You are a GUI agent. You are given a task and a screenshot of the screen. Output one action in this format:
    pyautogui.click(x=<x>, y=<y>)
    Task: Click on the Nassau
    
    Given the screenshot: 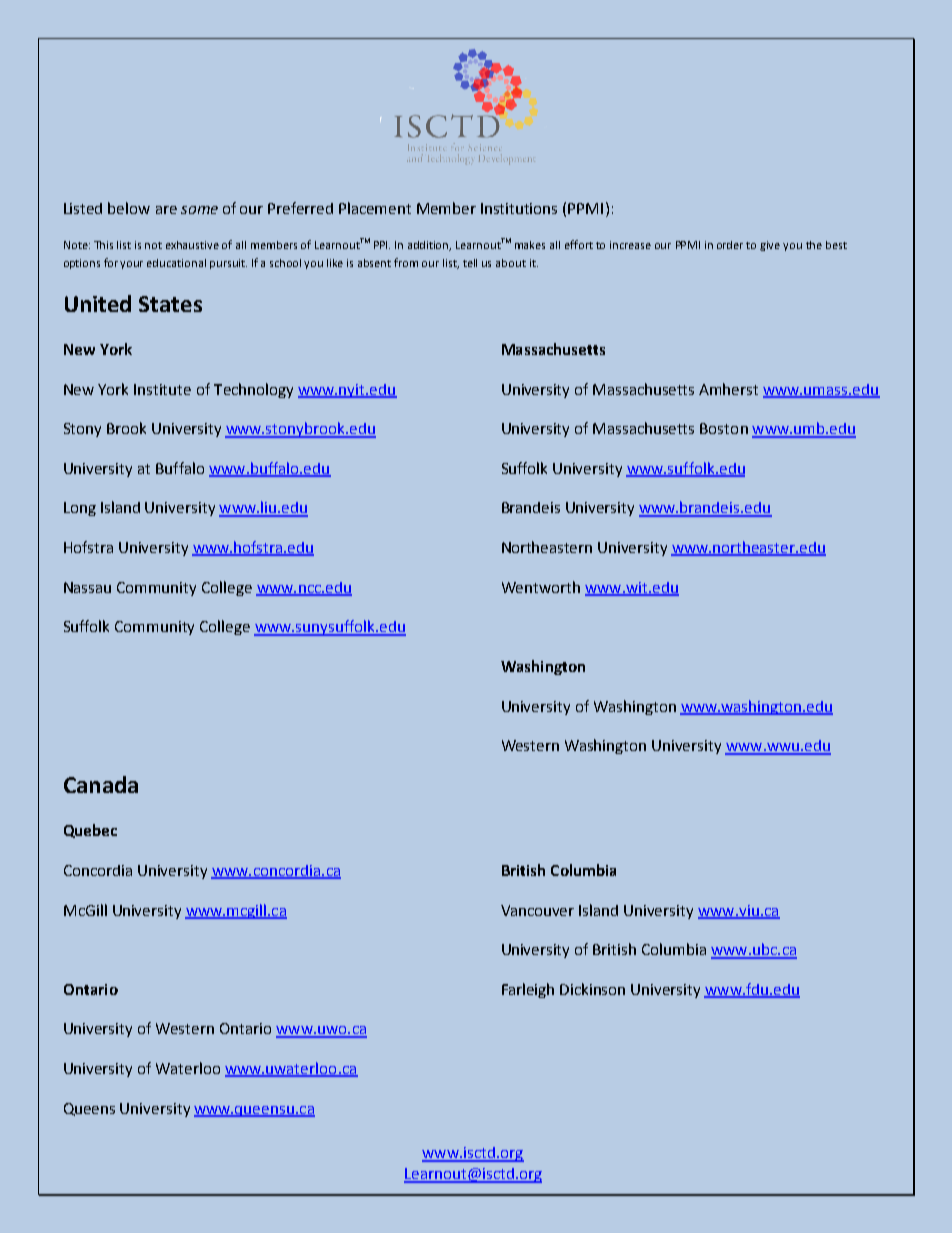 What is the action you would take?
    pyautogui.click(x=87, y=587)
